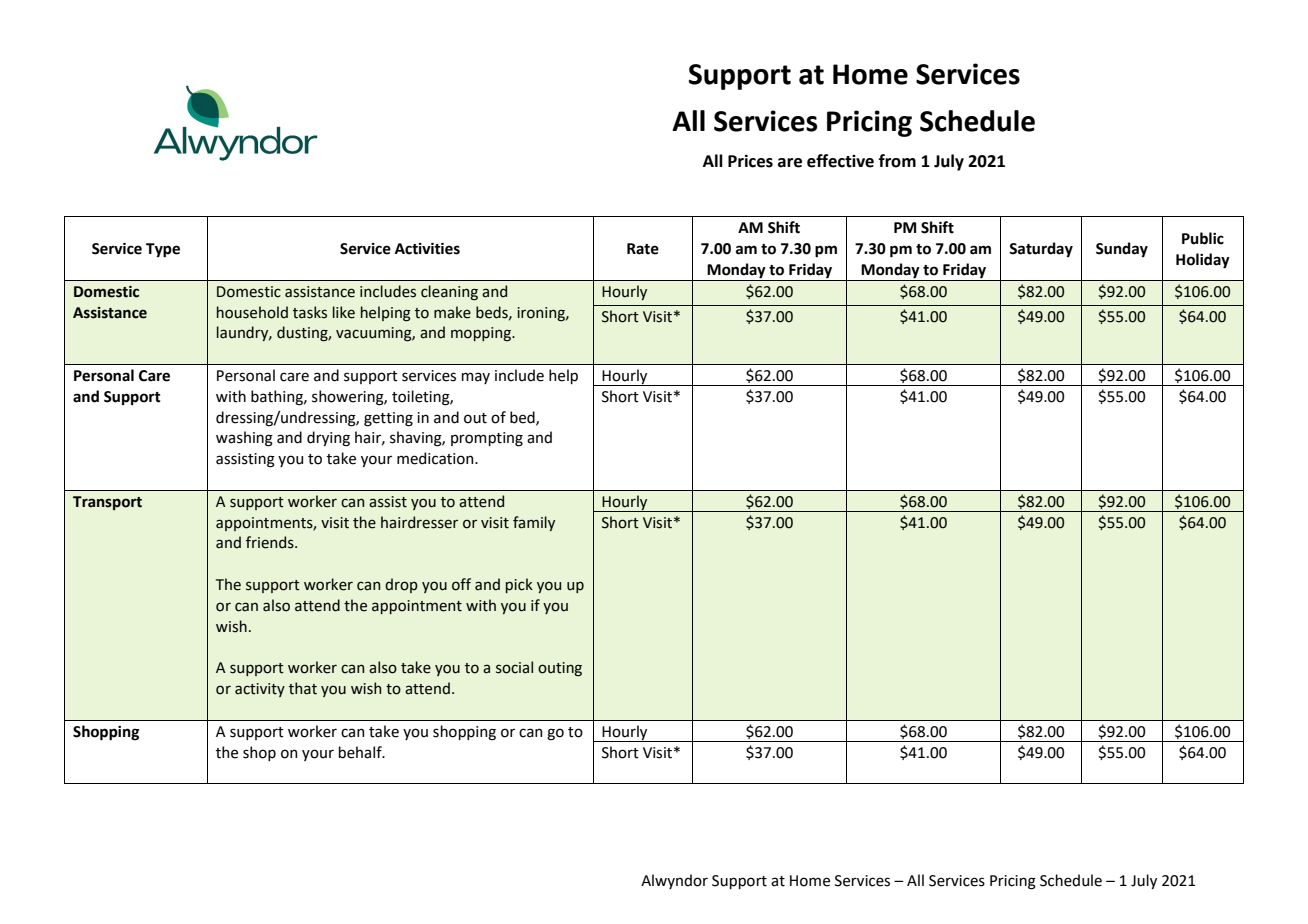  What do you see at coordinates (361, 752) in the image?
I see `behalf` at bounding box center [361, 752].
